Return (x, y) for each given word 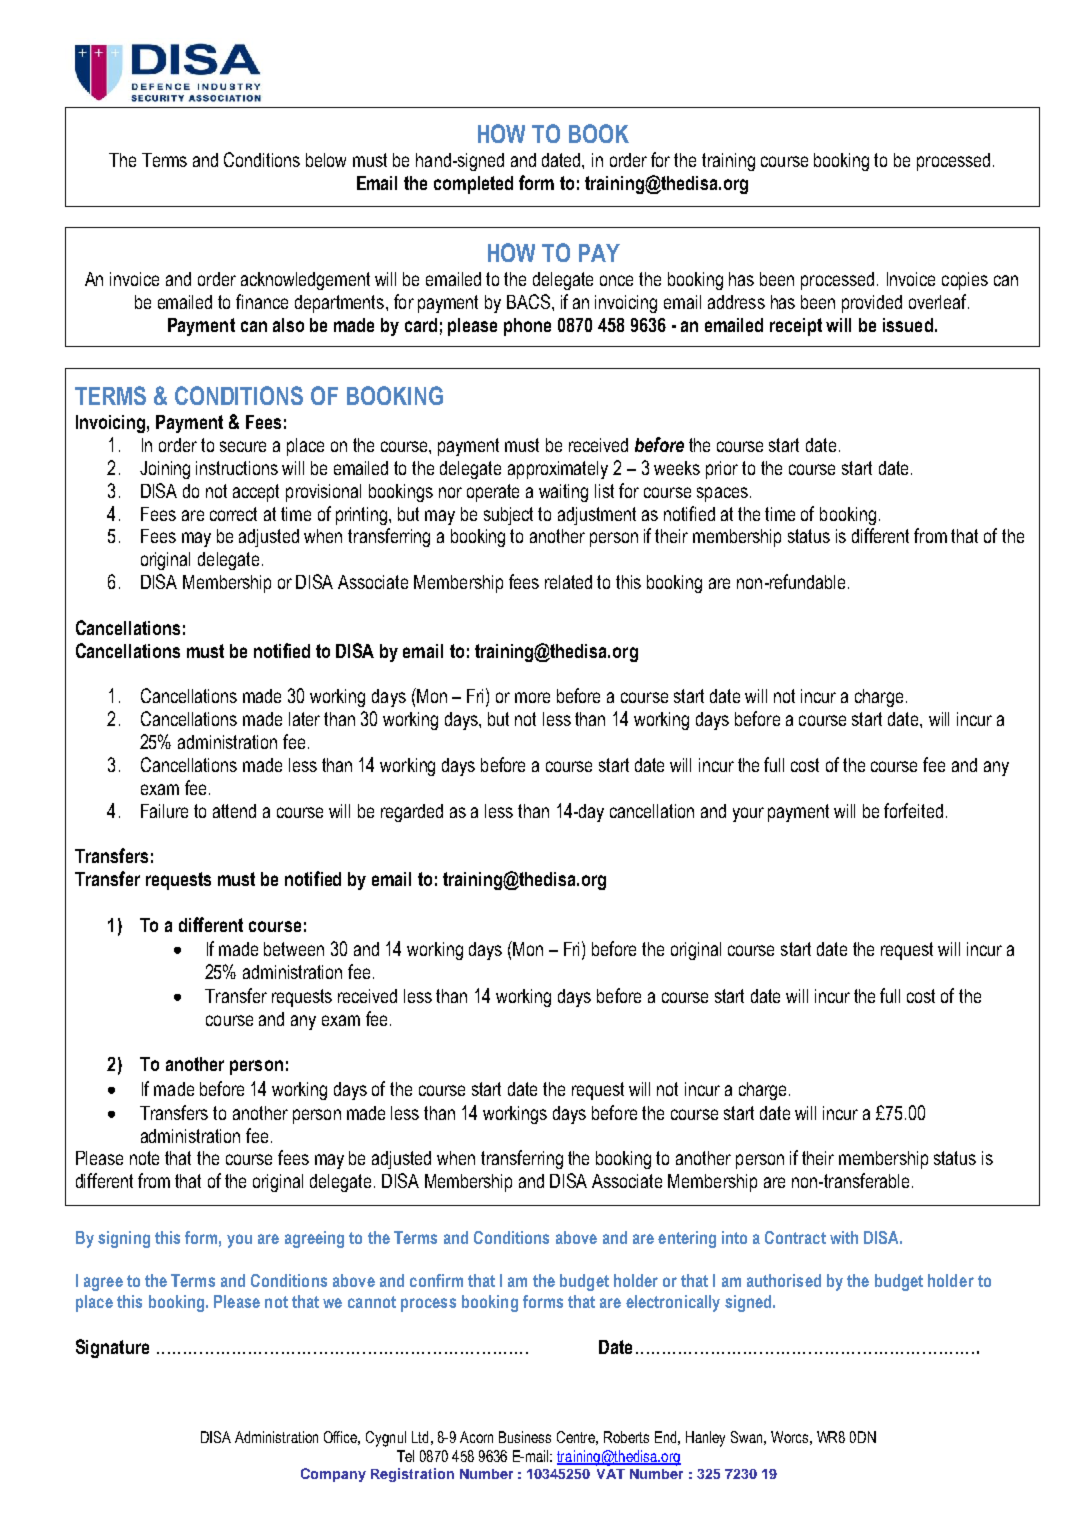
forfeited (913, 810)
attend (234, 811)
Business (525, 1437)
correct (233, 514)
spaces (722, 494)
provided (872, 304)
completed (473, 185)
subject (508, 516)
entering (687, 1239)
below (326, 160)
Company (333, 1475)
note (144, 1158)
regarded (412, 813)
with (844, 1237)
